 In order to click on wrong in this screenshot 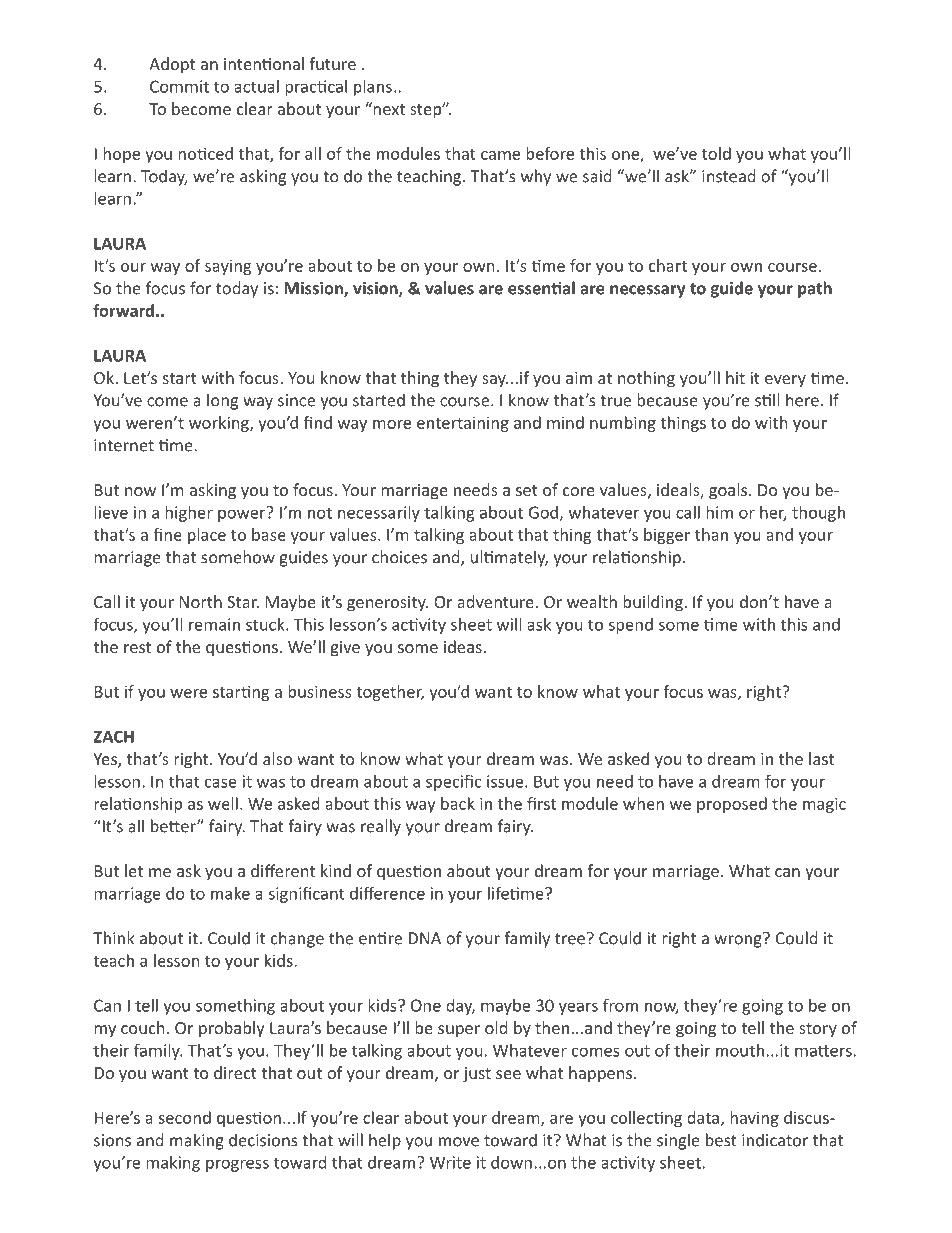, I will do `click(739, 940)`.
